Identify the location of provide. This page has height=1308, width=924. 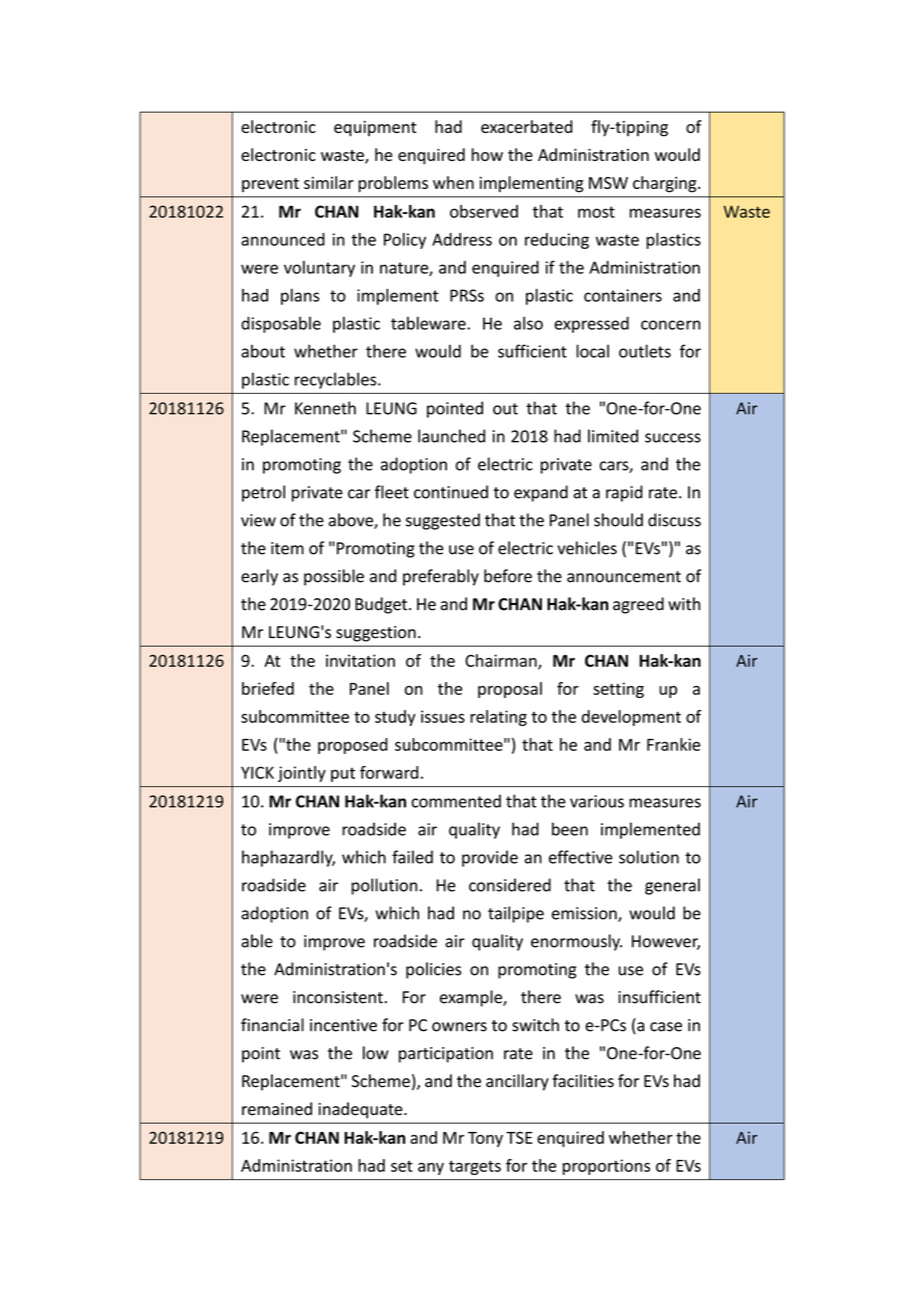
(490, 858).
